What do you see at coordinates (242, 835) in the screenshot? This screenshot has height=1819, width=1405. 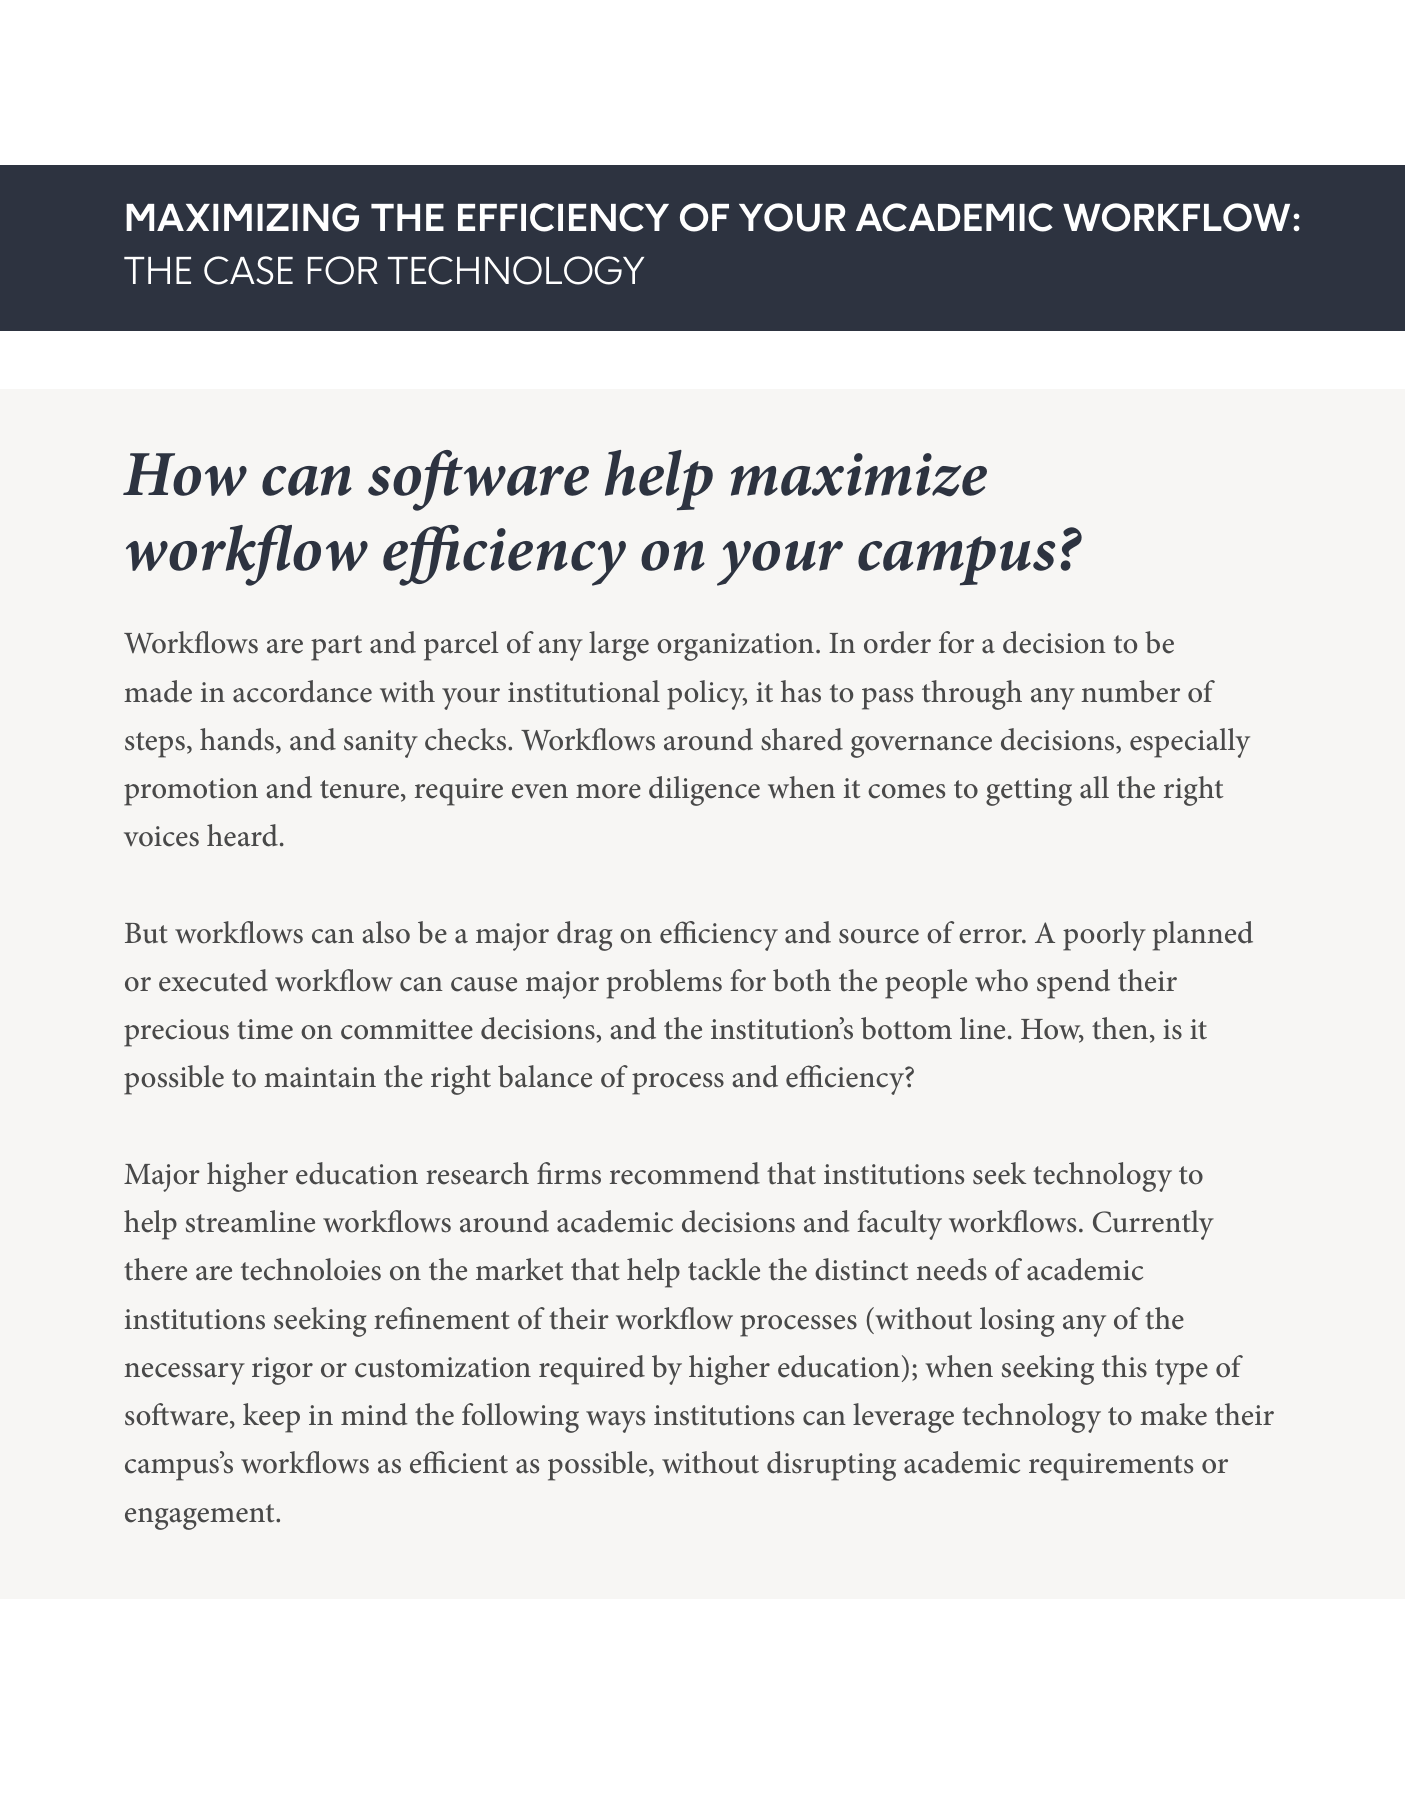 I see `heard` at bounding box center [242, 835].
